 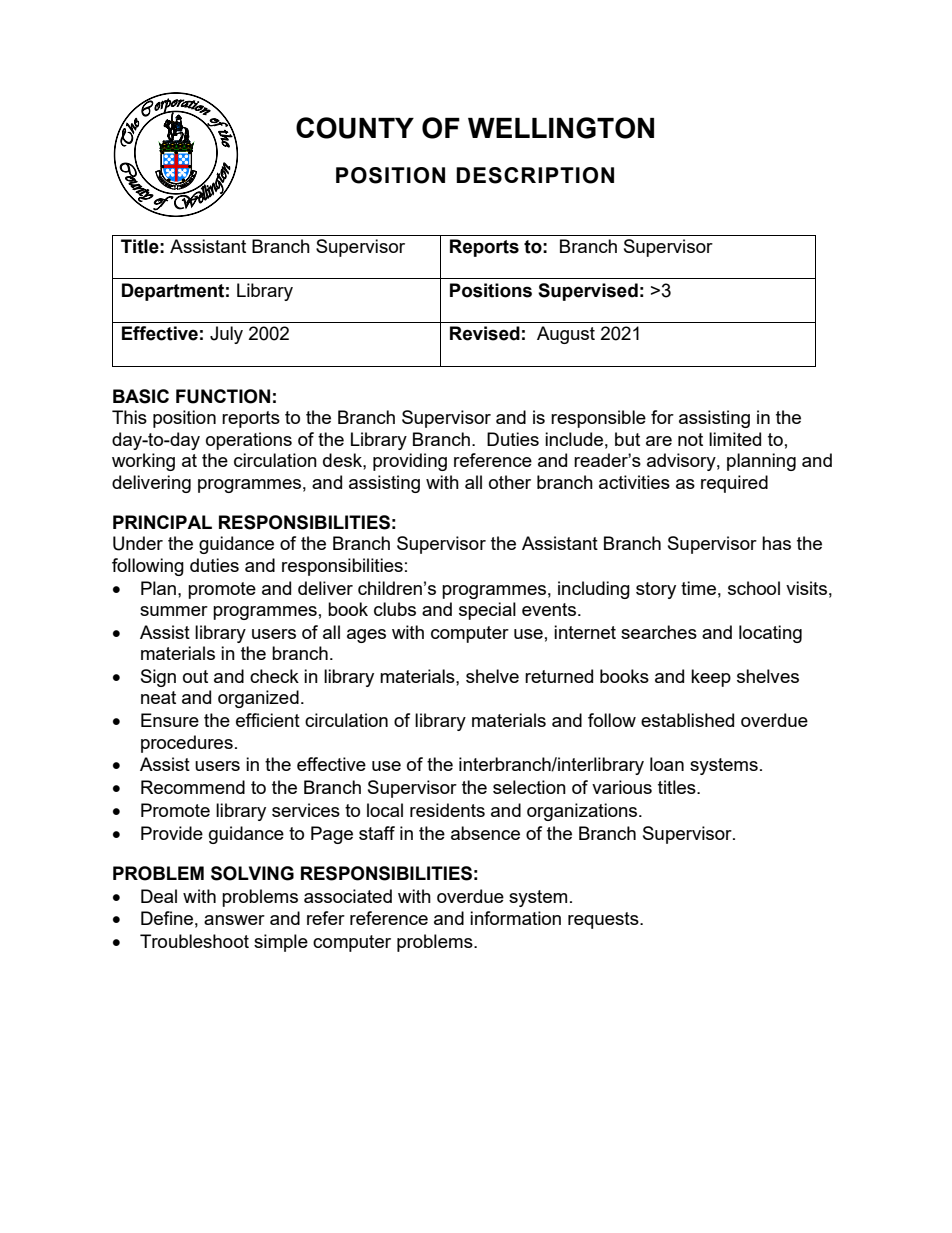 What do you see at coordinates (487, 611) in the image?
I see `special` at bounding box center [487, 611].
